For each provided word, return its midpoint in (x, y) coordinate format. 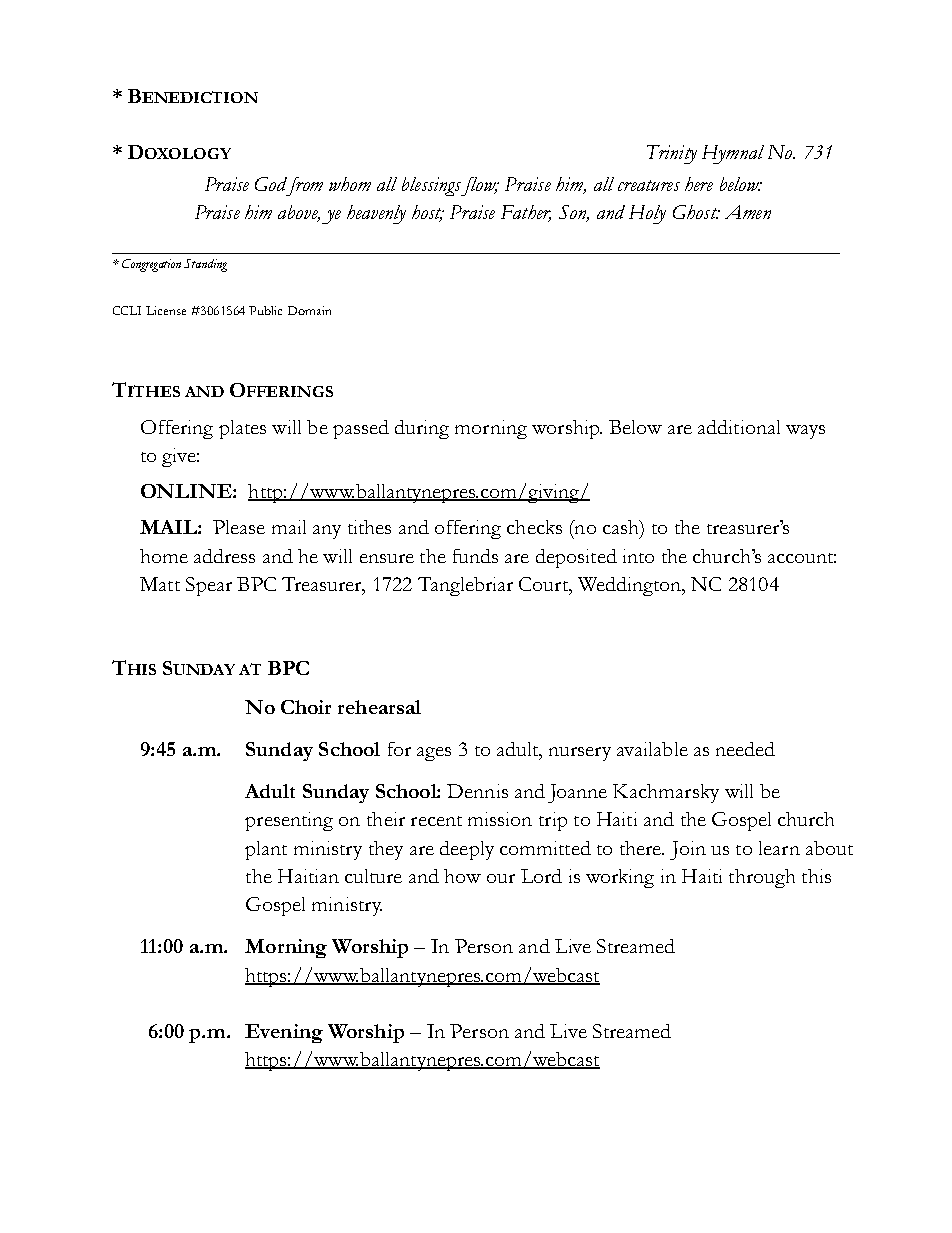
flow (480, 186)
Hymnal (733, 154)
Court (545, 585)
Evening (284, 1033)
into (638, 556)
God (271, 184)
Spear (209, 586)
